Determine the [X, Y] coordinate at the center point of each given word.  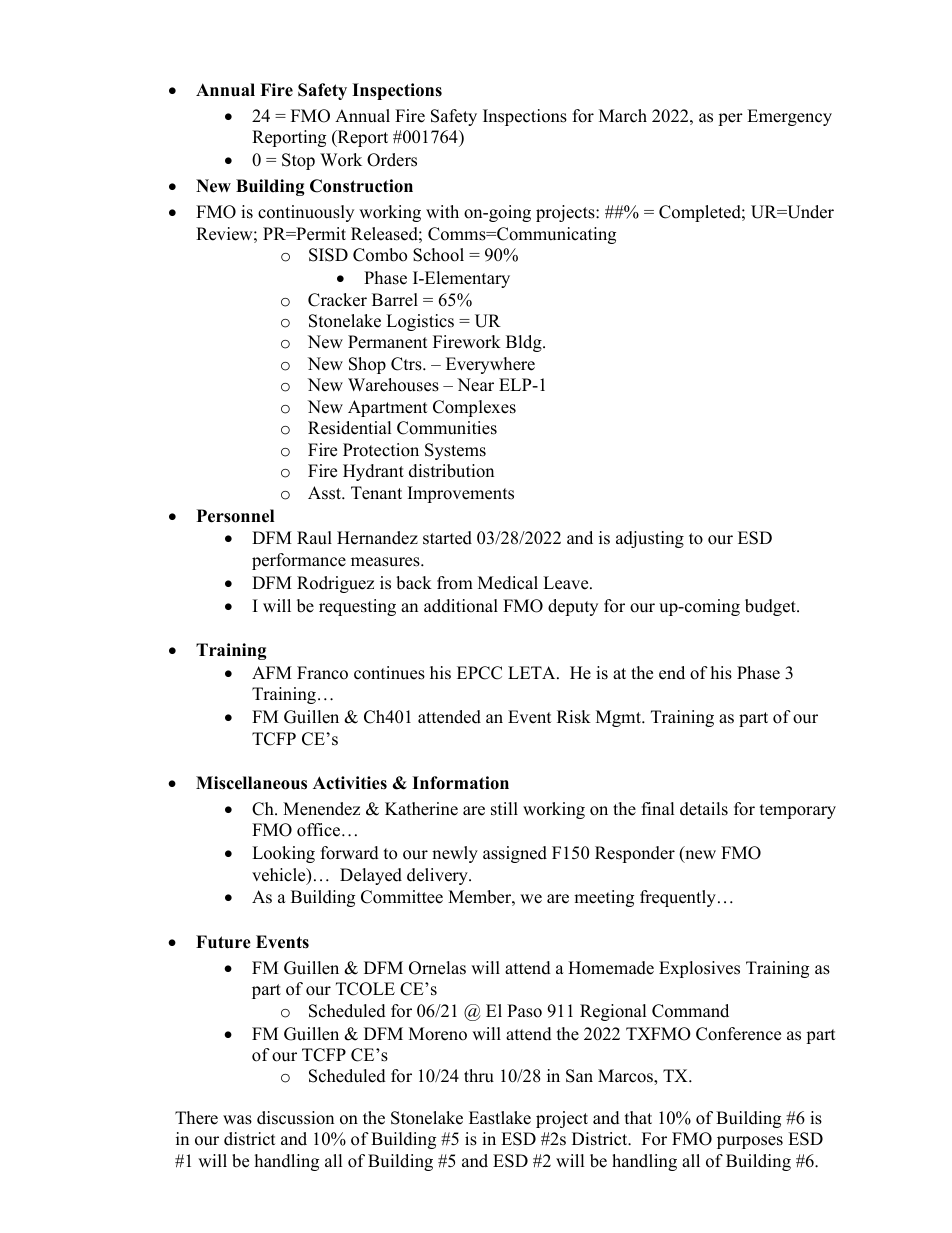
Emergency [789, 117]
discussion [295, 1118]
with [442, 211]
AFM [272, 672]
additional [461, 606]
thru [479, 1076]
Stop [298, 161]
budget [771, 607]
